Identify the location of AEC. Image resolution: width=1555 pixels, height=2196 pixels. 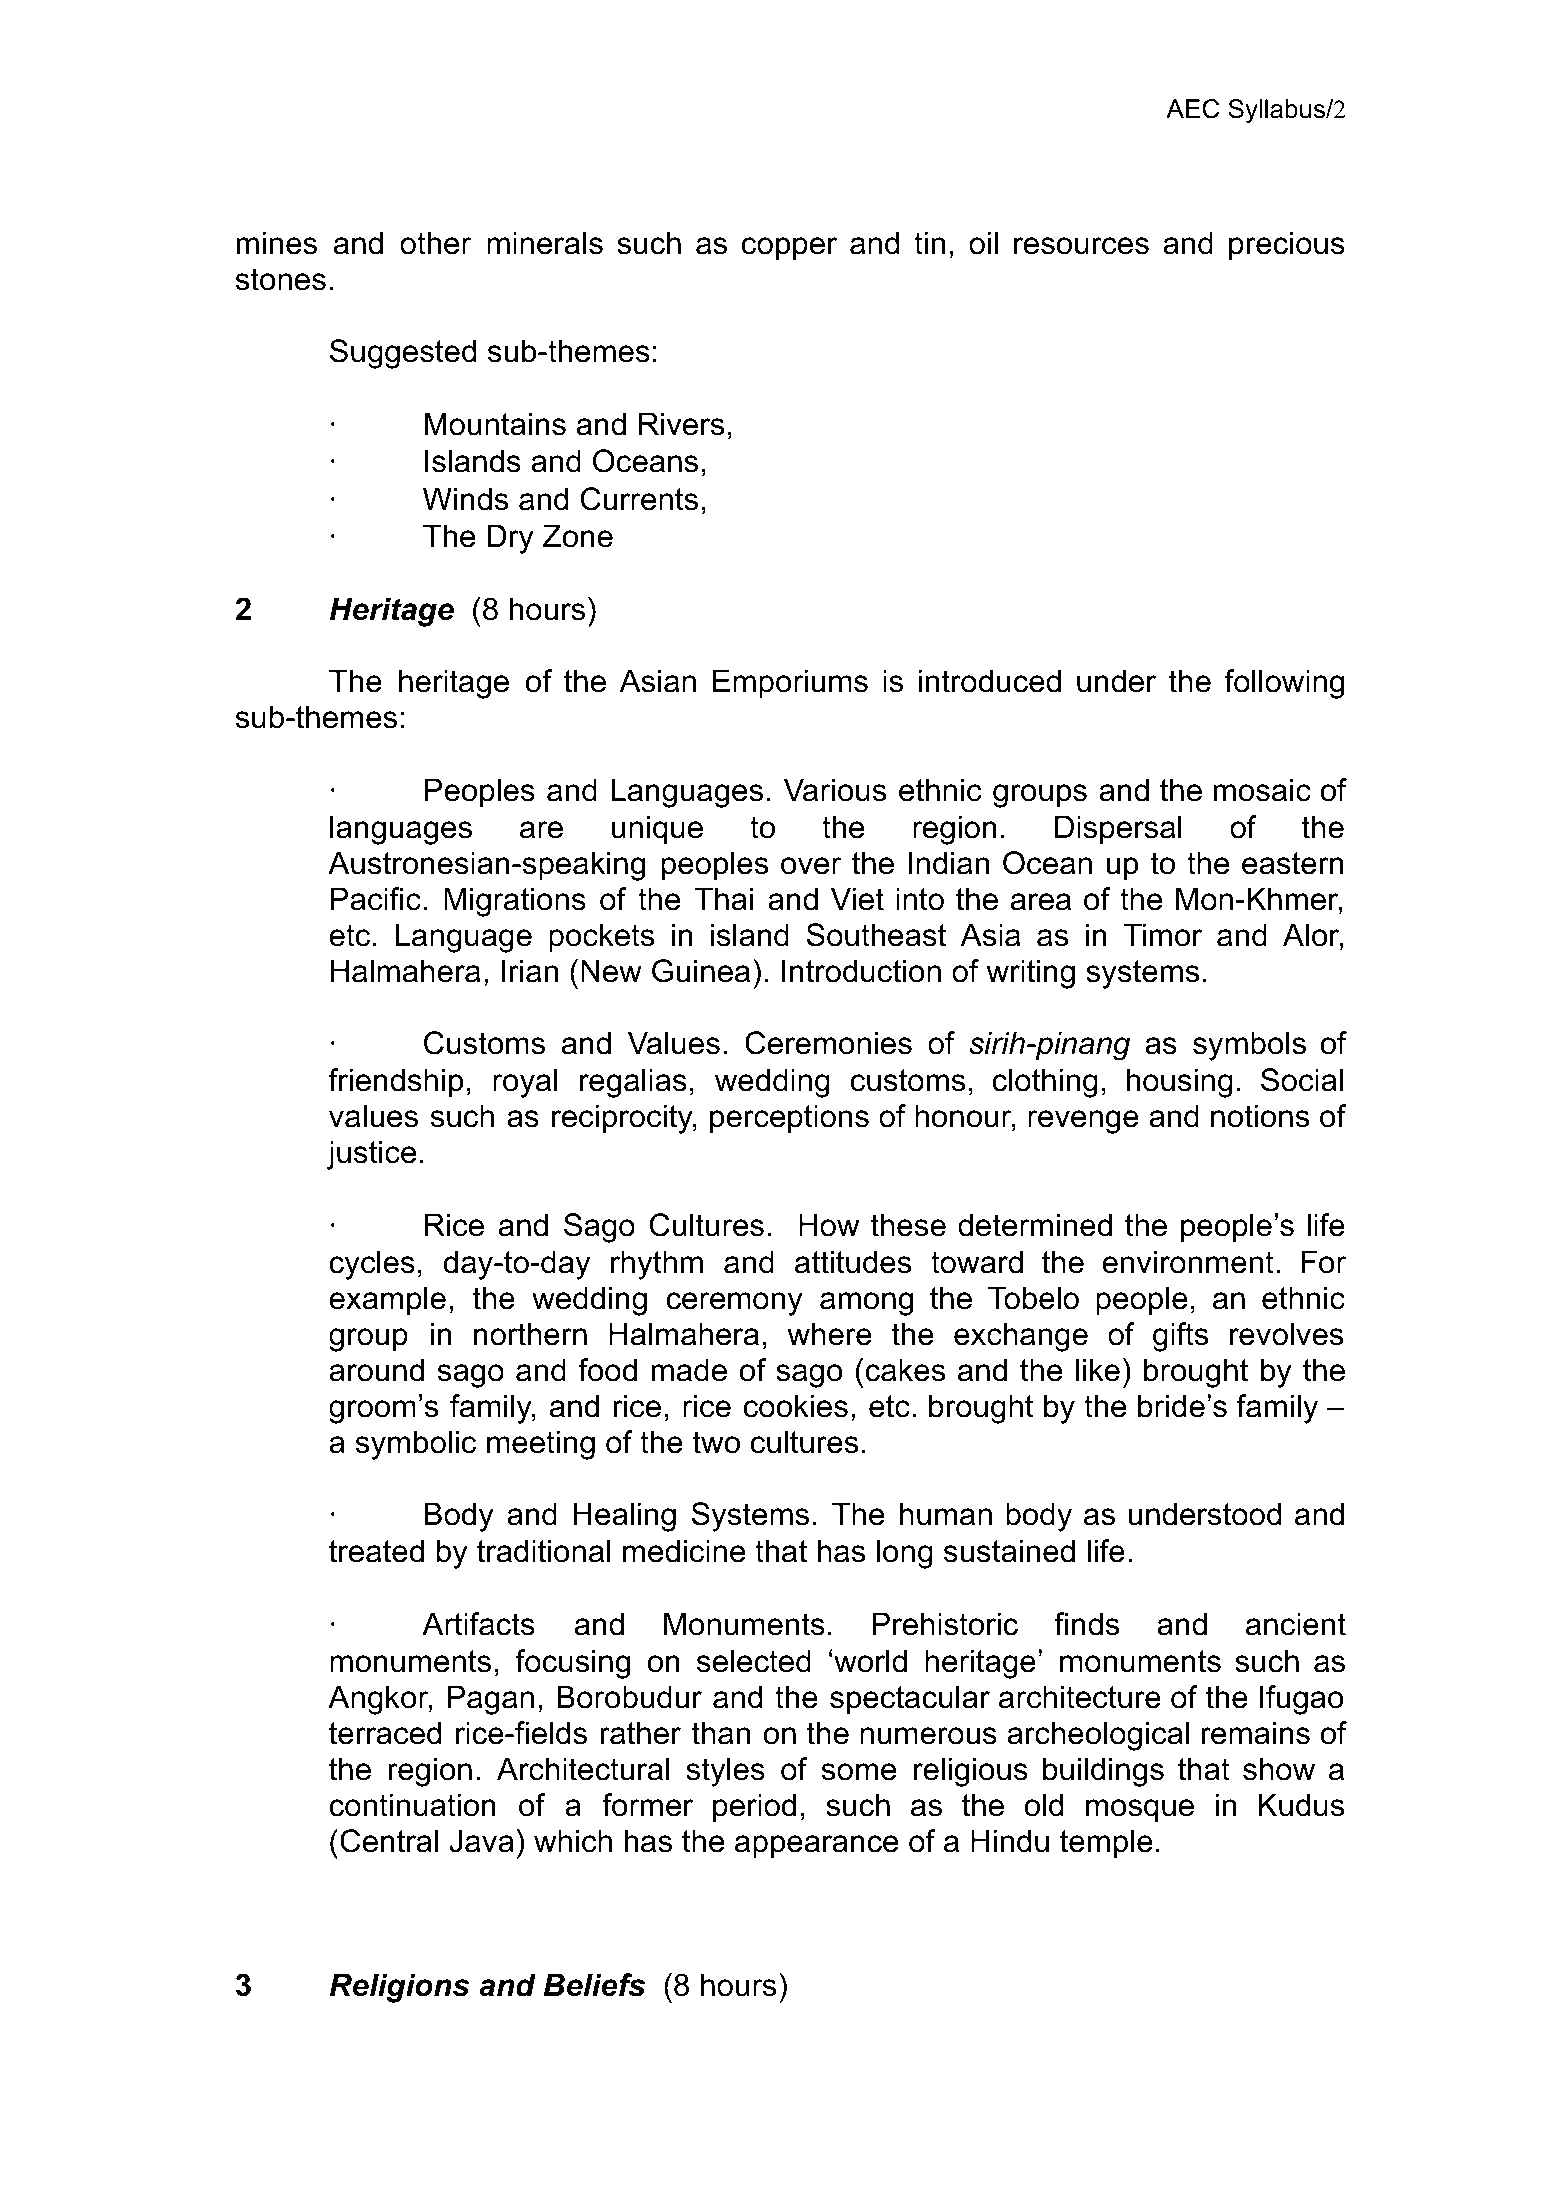
(1192, 109).
